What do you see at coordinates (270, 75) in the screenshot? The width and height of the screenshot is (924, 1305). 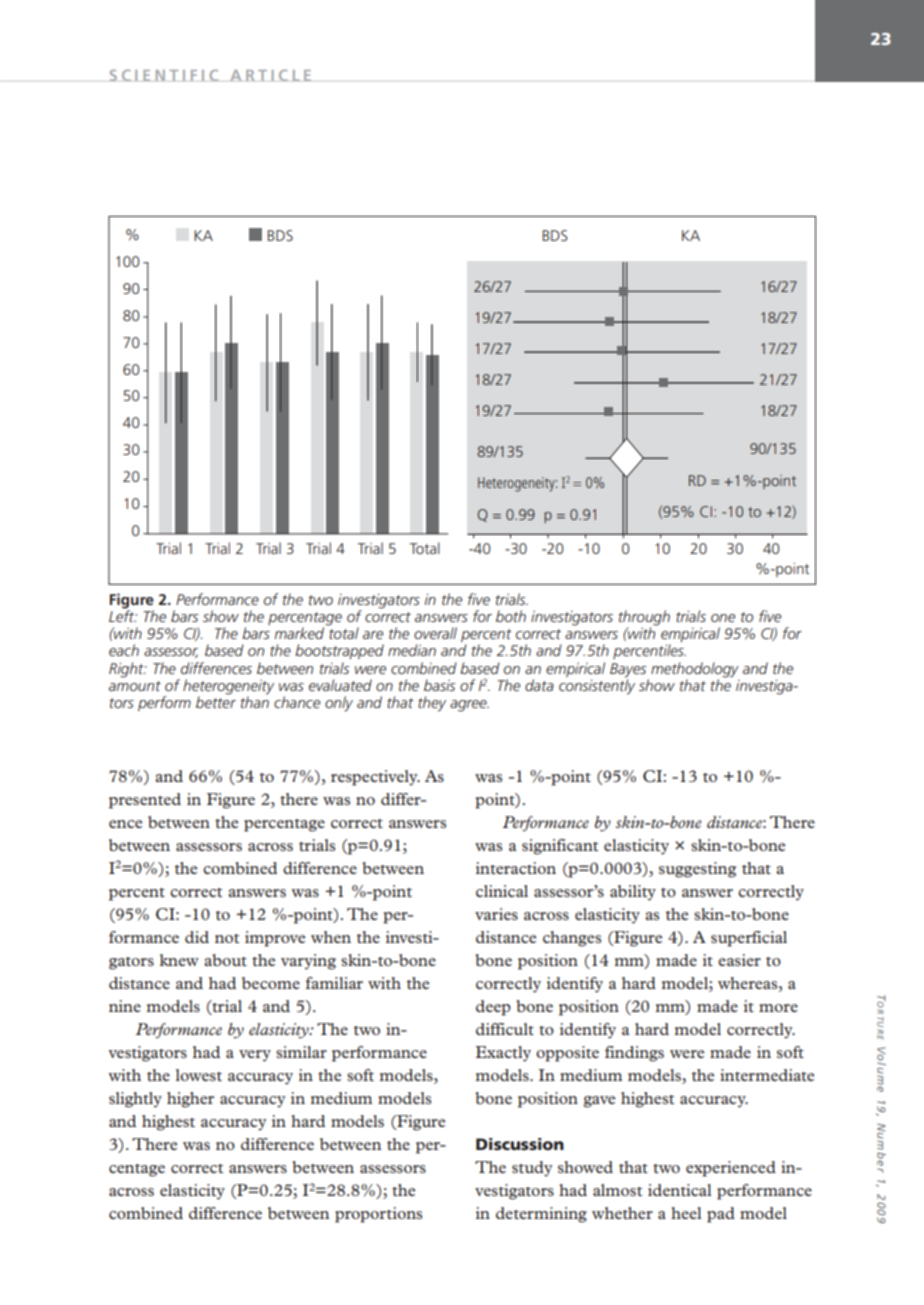 I see `ARTICLE` at bounding box center [270, 75].
